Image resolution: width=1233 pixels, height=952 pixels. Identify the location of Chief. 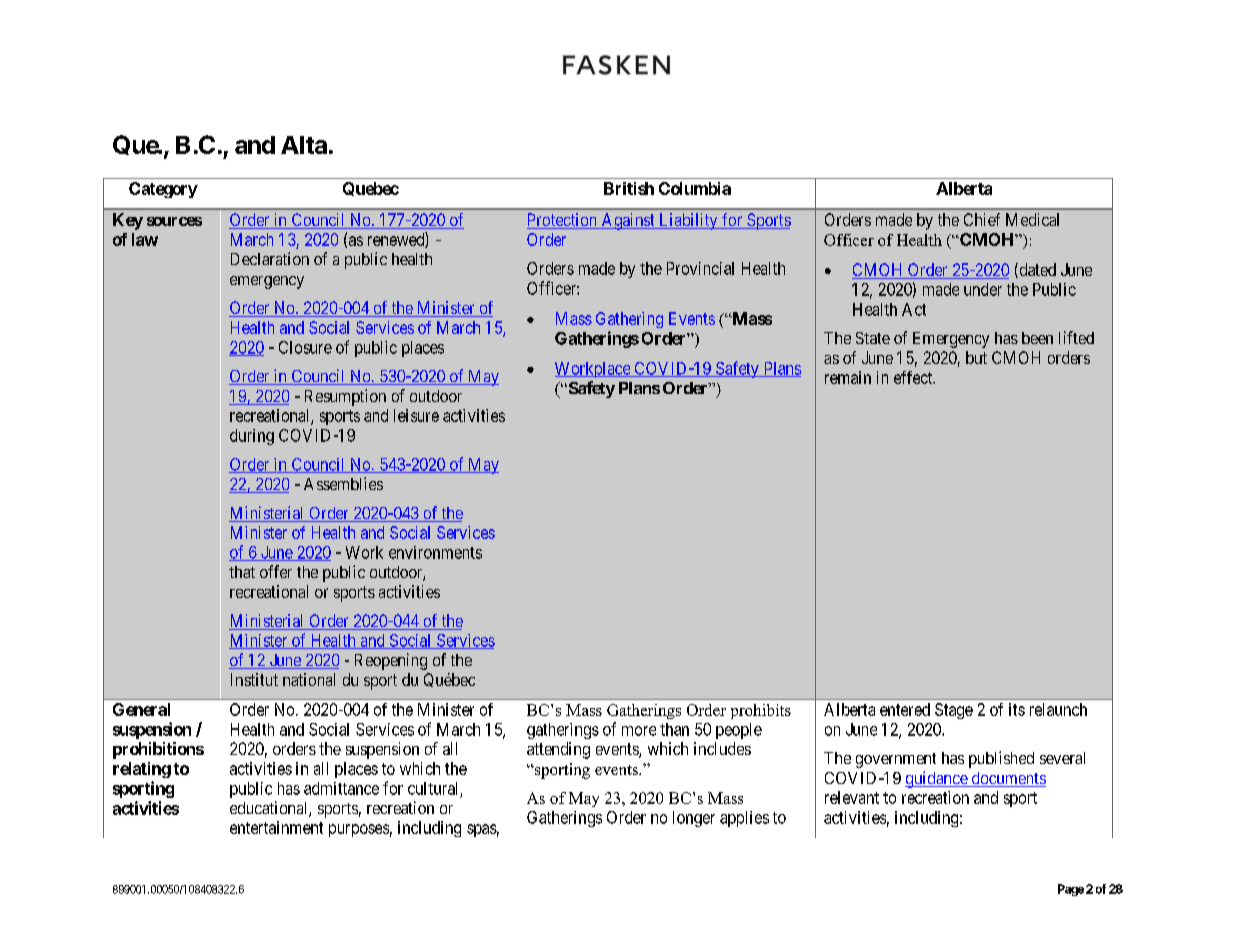
(982, 219).
